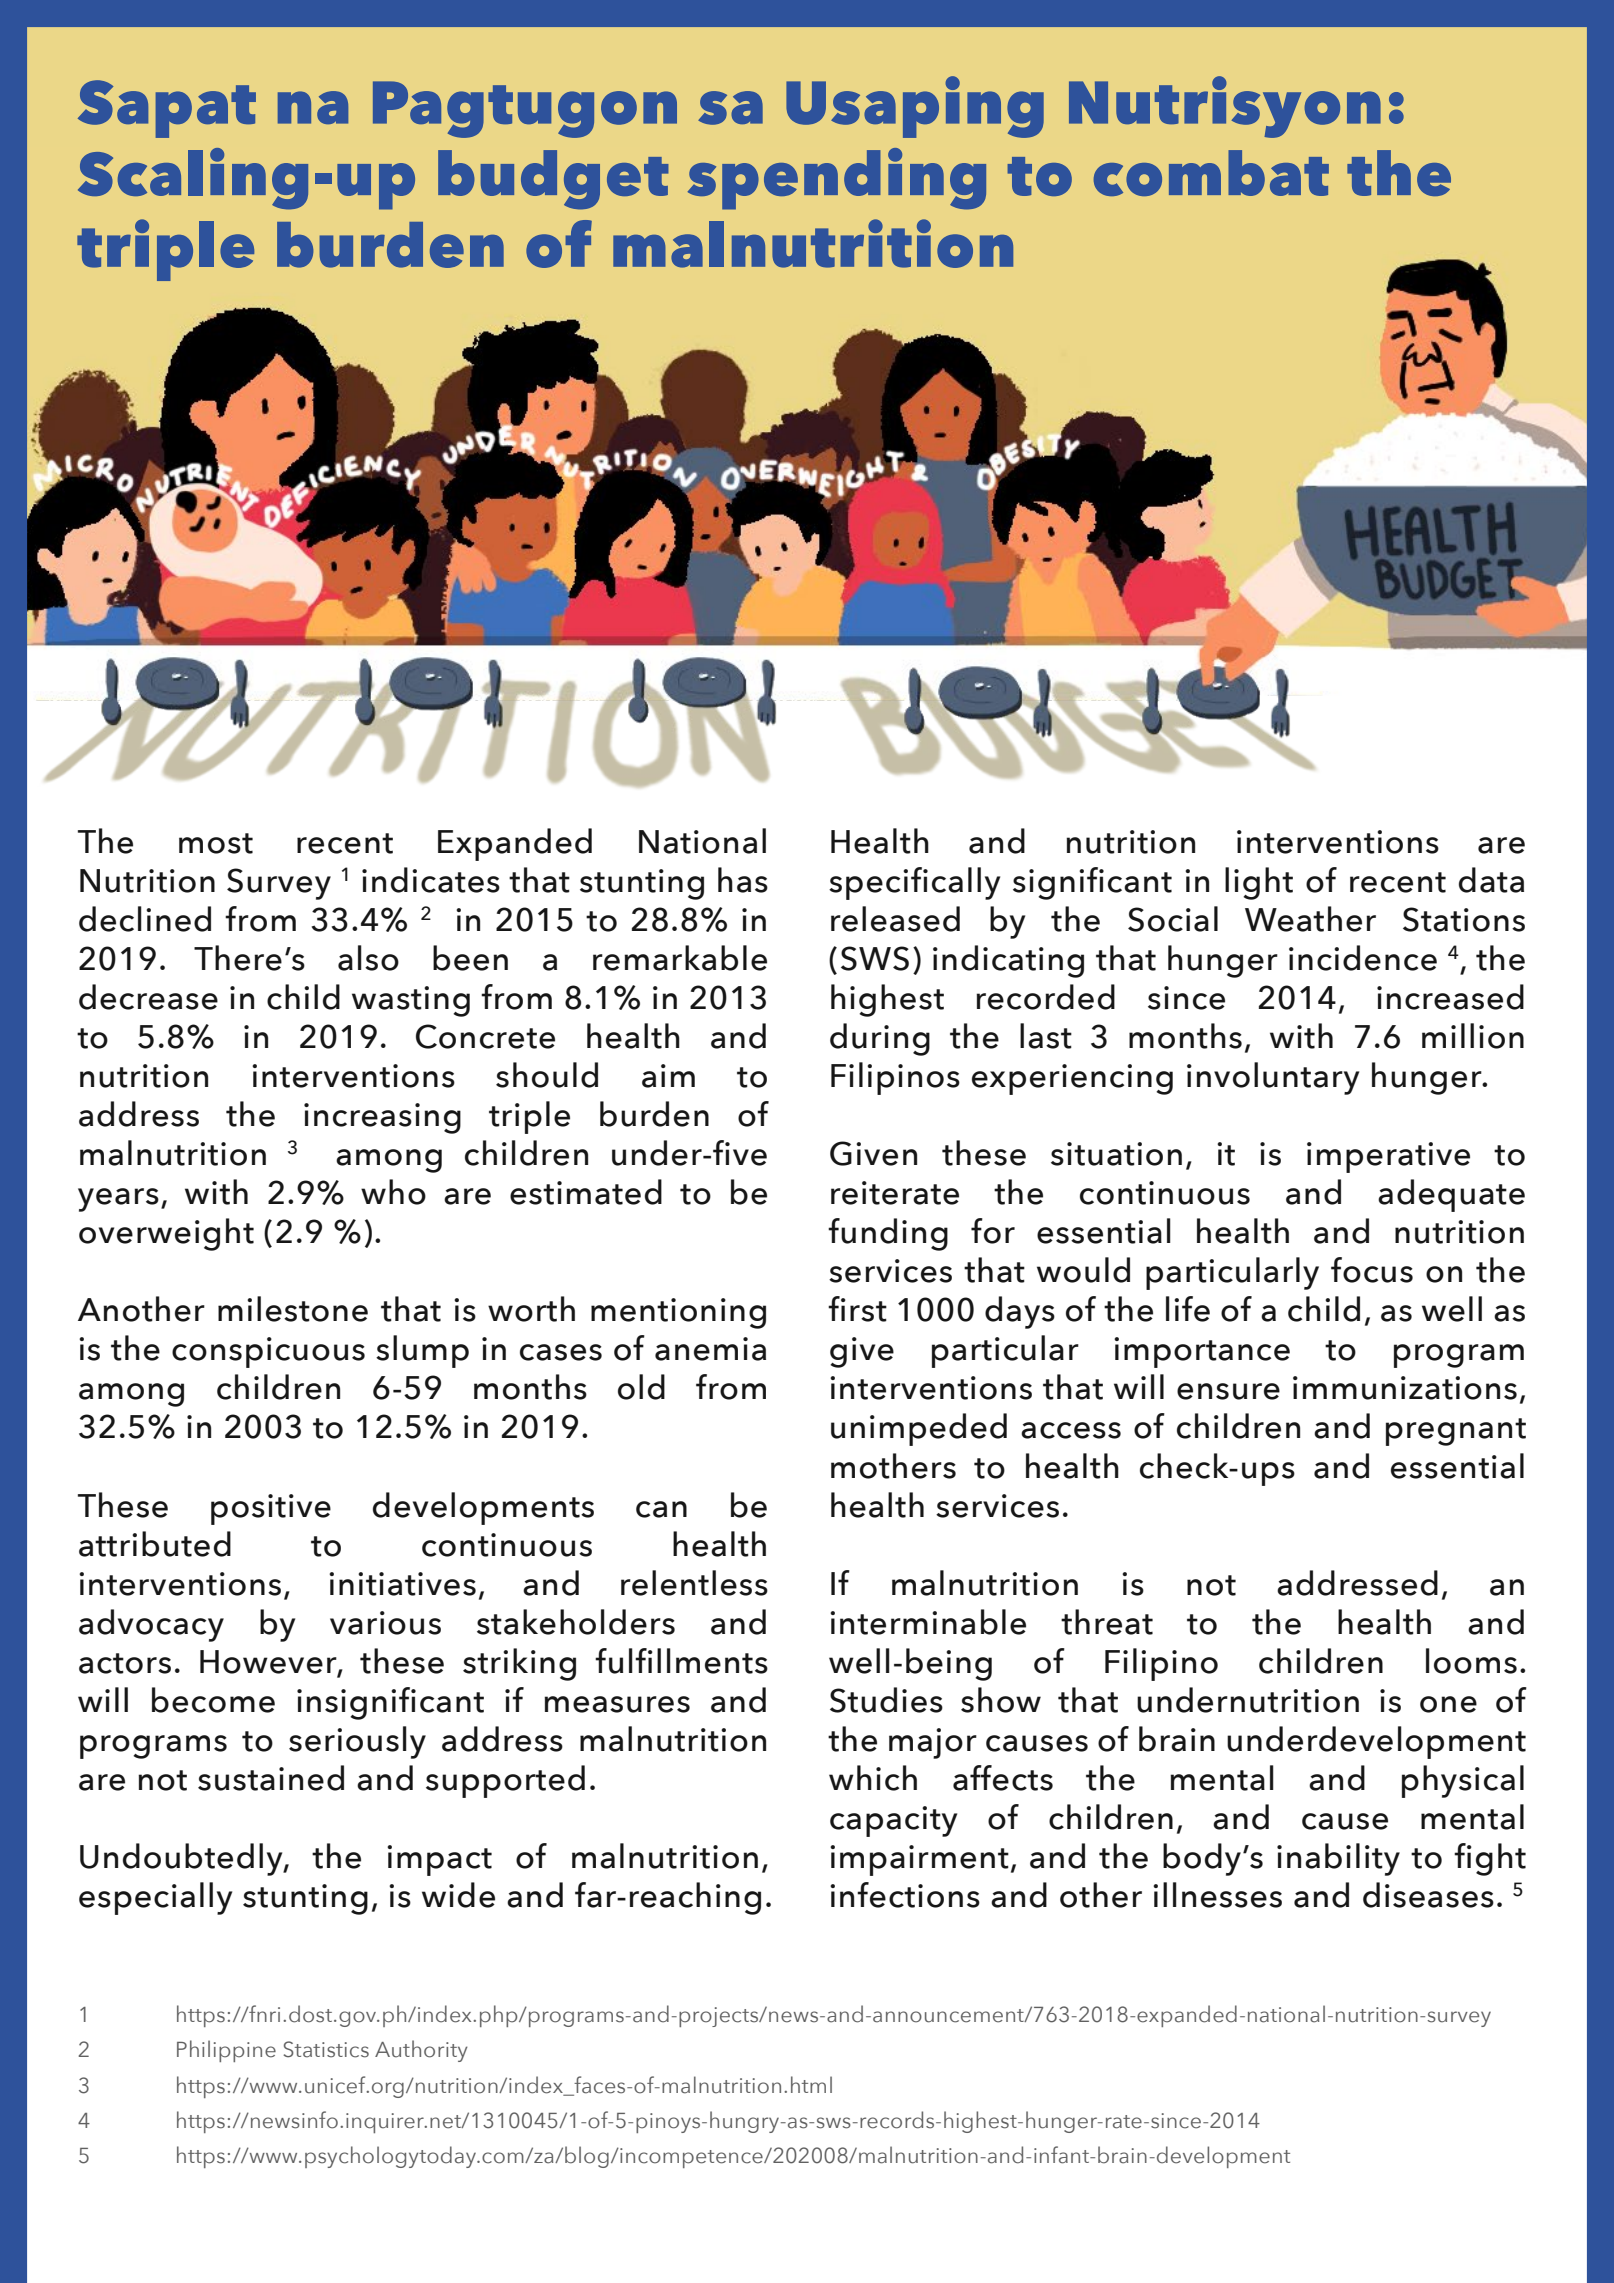  I want to click on budget, so click(553, 180).
